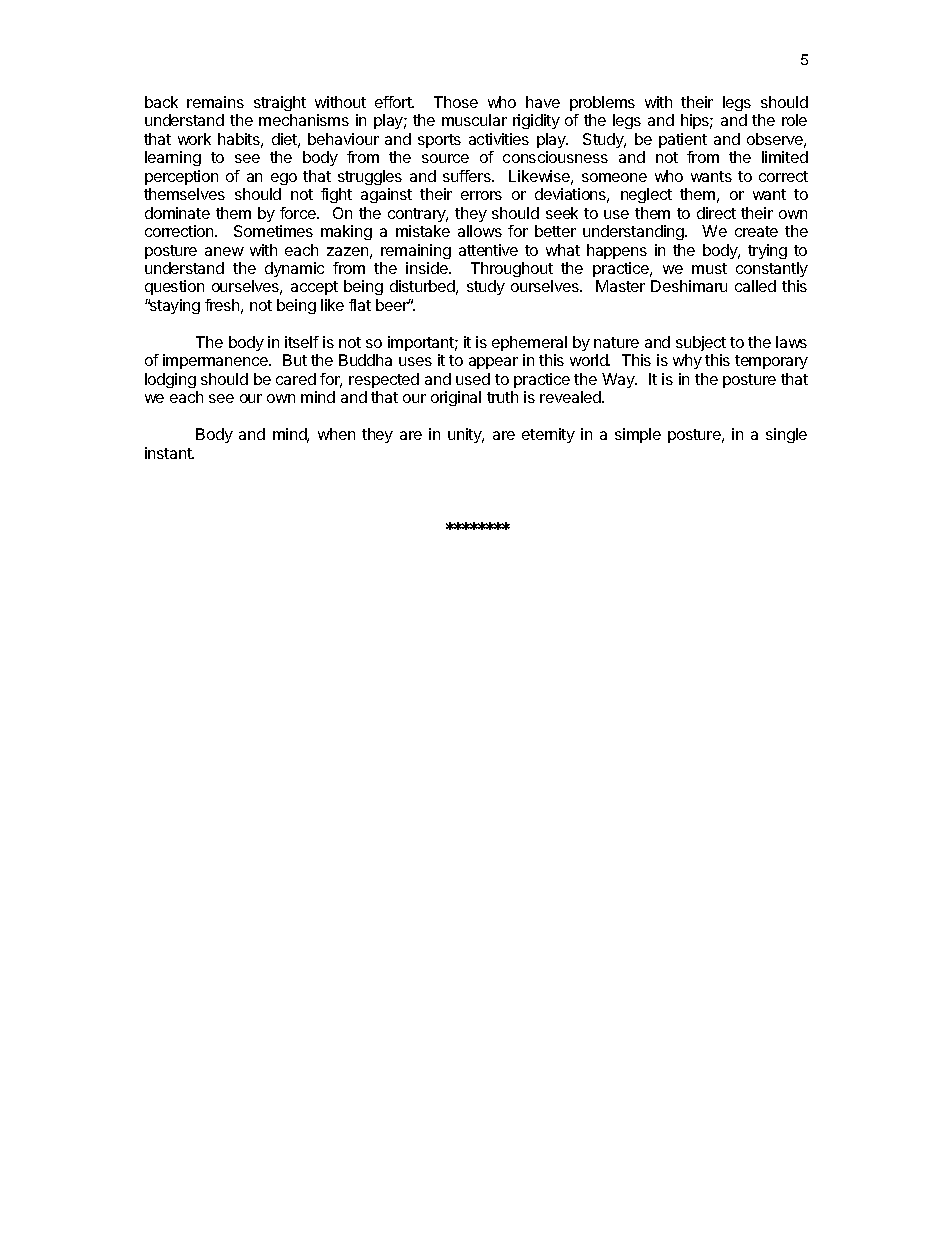  What do you see at coordinates (767, 251) in the screenshot?
I see `trying` at bounding box center [767, 251].
